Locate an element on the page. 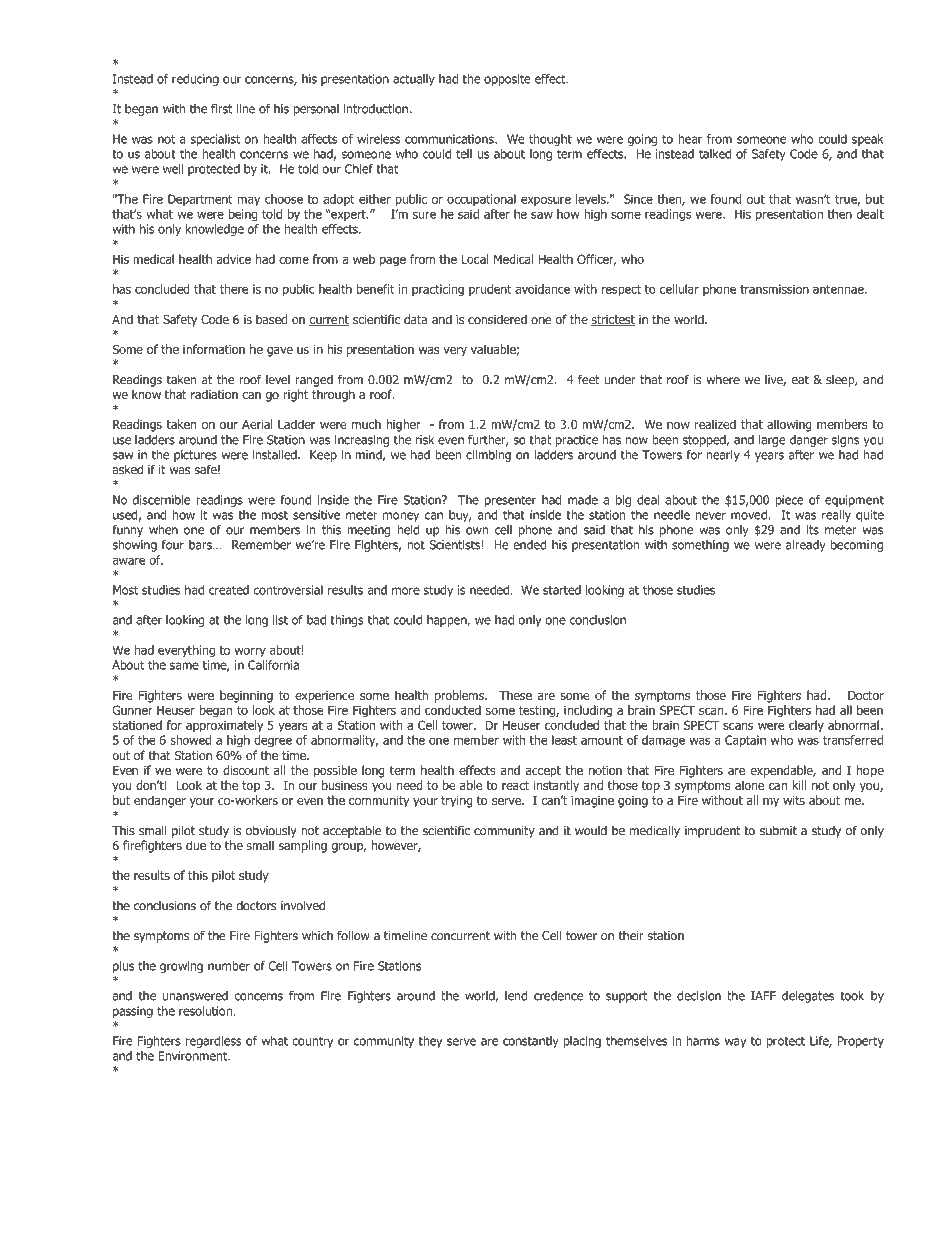 This page has height=1233, width=952. talked is located at coordinates (715, 154).
